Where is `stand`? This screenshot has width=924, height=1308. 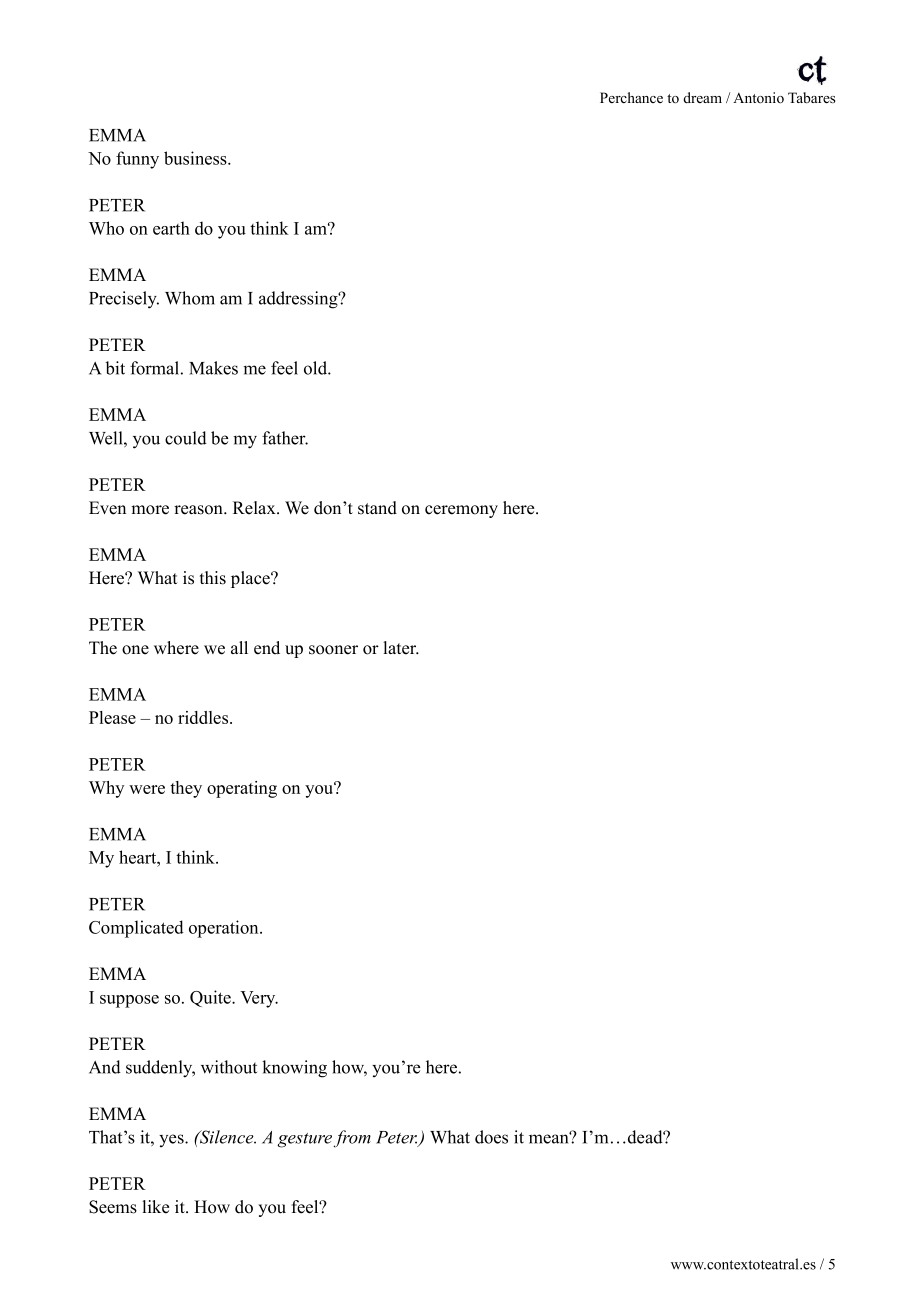 stand is located at coordinates (377, 508).
